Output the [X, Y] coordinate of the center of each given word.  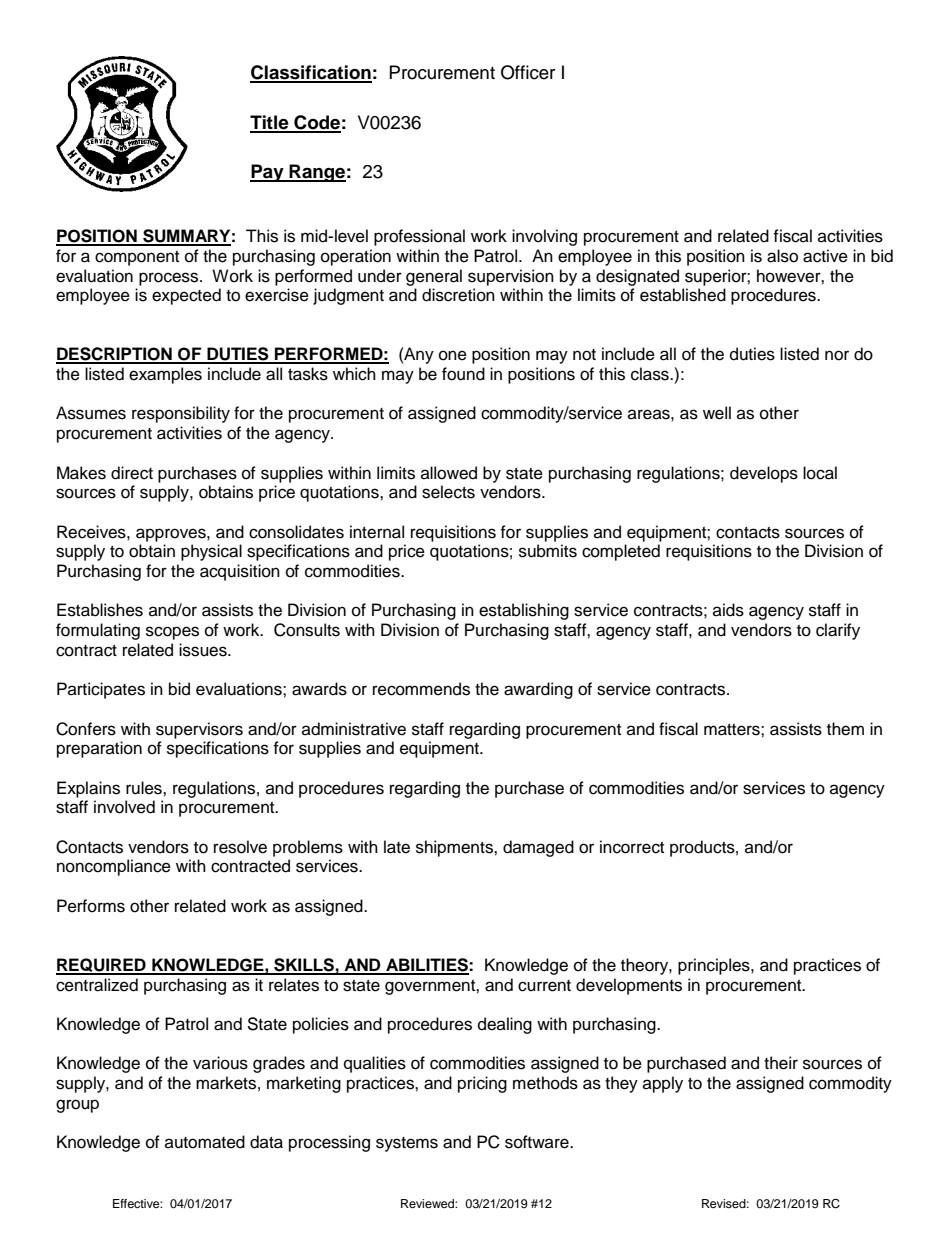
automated [205, 1142]
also [782, 256]
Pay [268, 173]
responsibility [181, 414]
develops [764, 474]
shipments [455, 848]
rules [145, 788]
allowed [449, 473]
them [845, 729]
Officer [528, 72]
